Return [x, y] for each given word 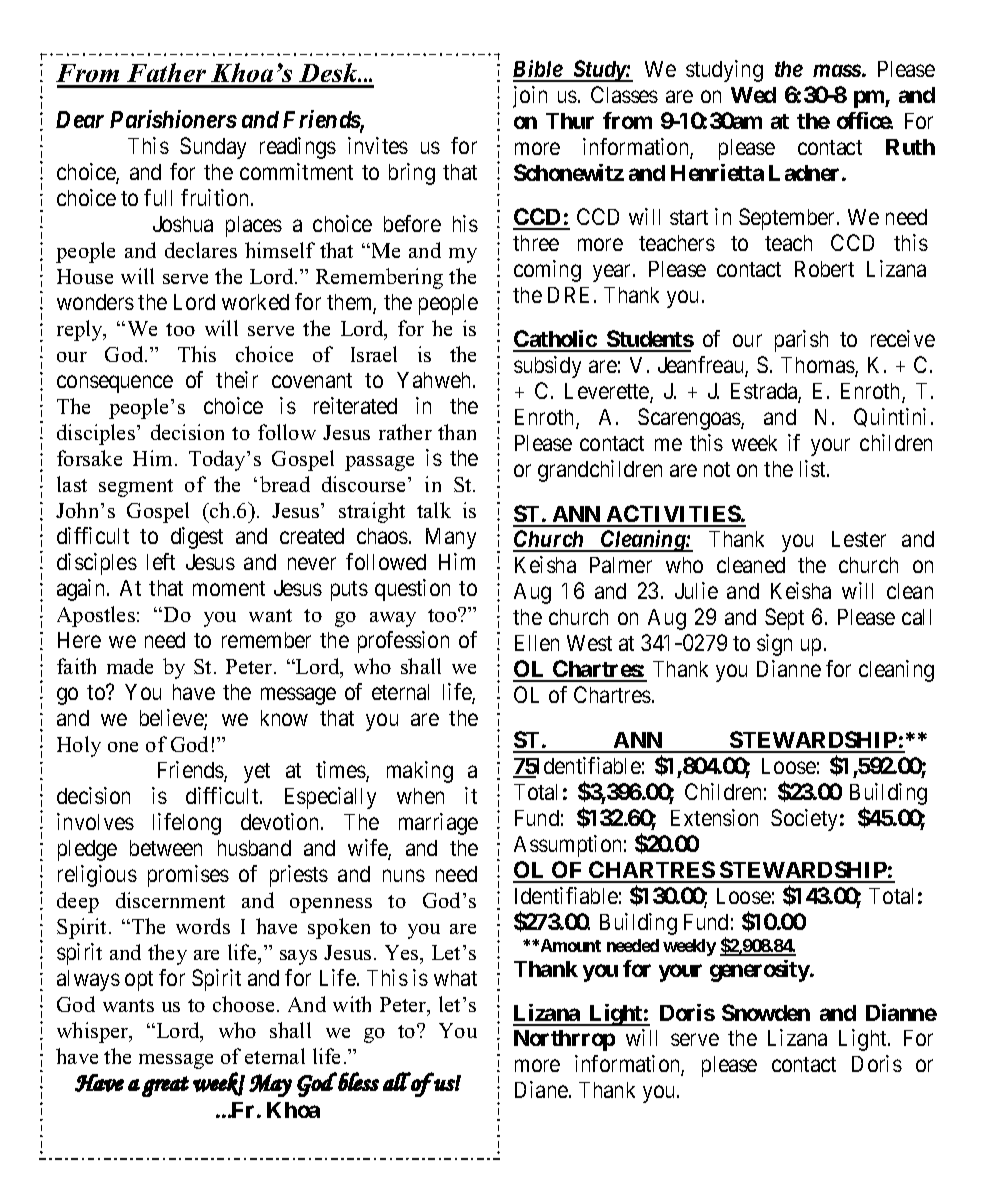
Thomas [818, 366]
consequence [115, 384]
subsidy [547, 367]
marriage [438, 824]
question [412, 590]
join [530, 97]
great [165, 1086]
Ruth [910, 147]
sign [774, 645]
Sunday [213, 148]
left [161, 561]
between [166, 848]
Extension [714, 817]
